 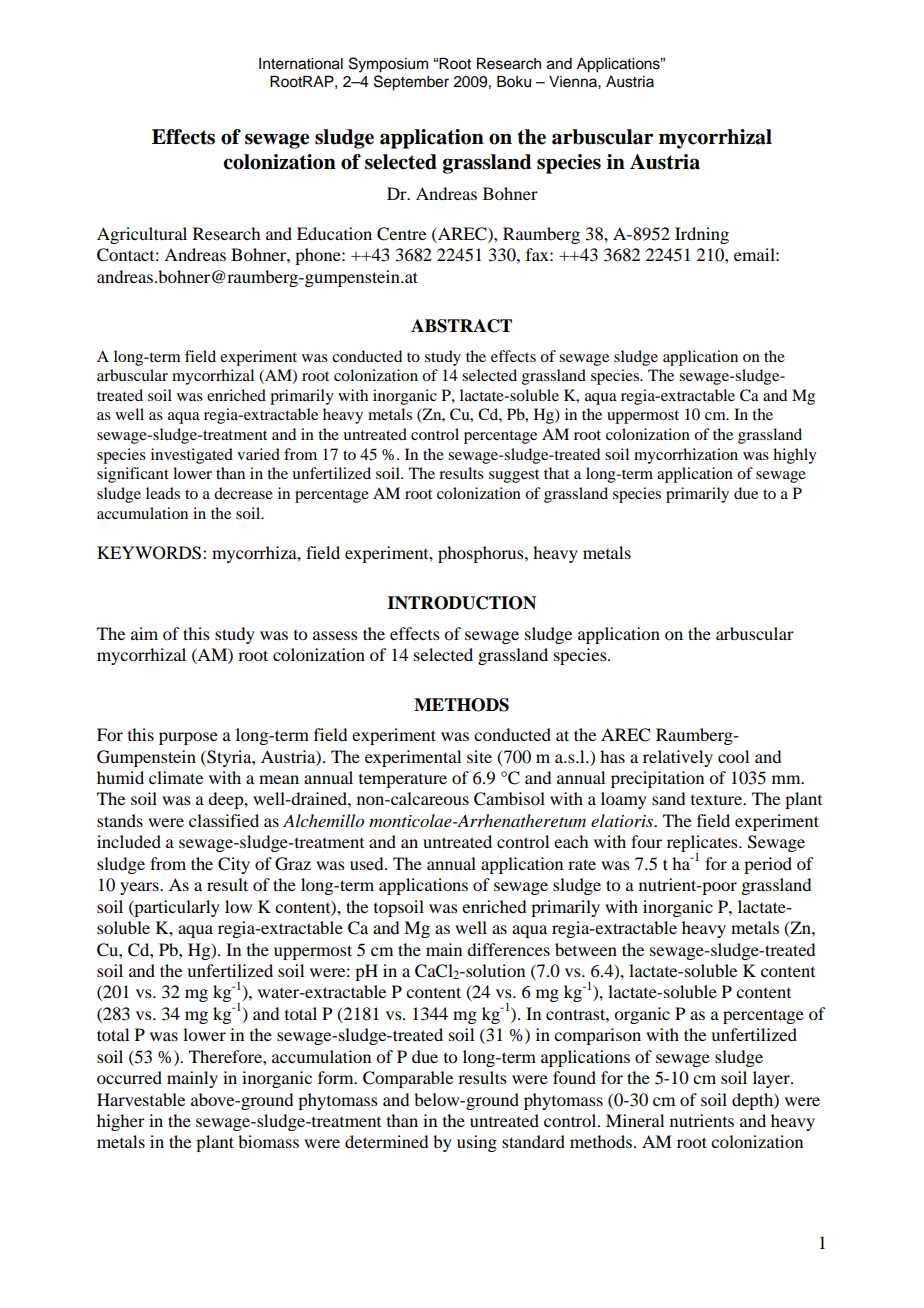 I want to click on aim, so click(x=144, y=633).
